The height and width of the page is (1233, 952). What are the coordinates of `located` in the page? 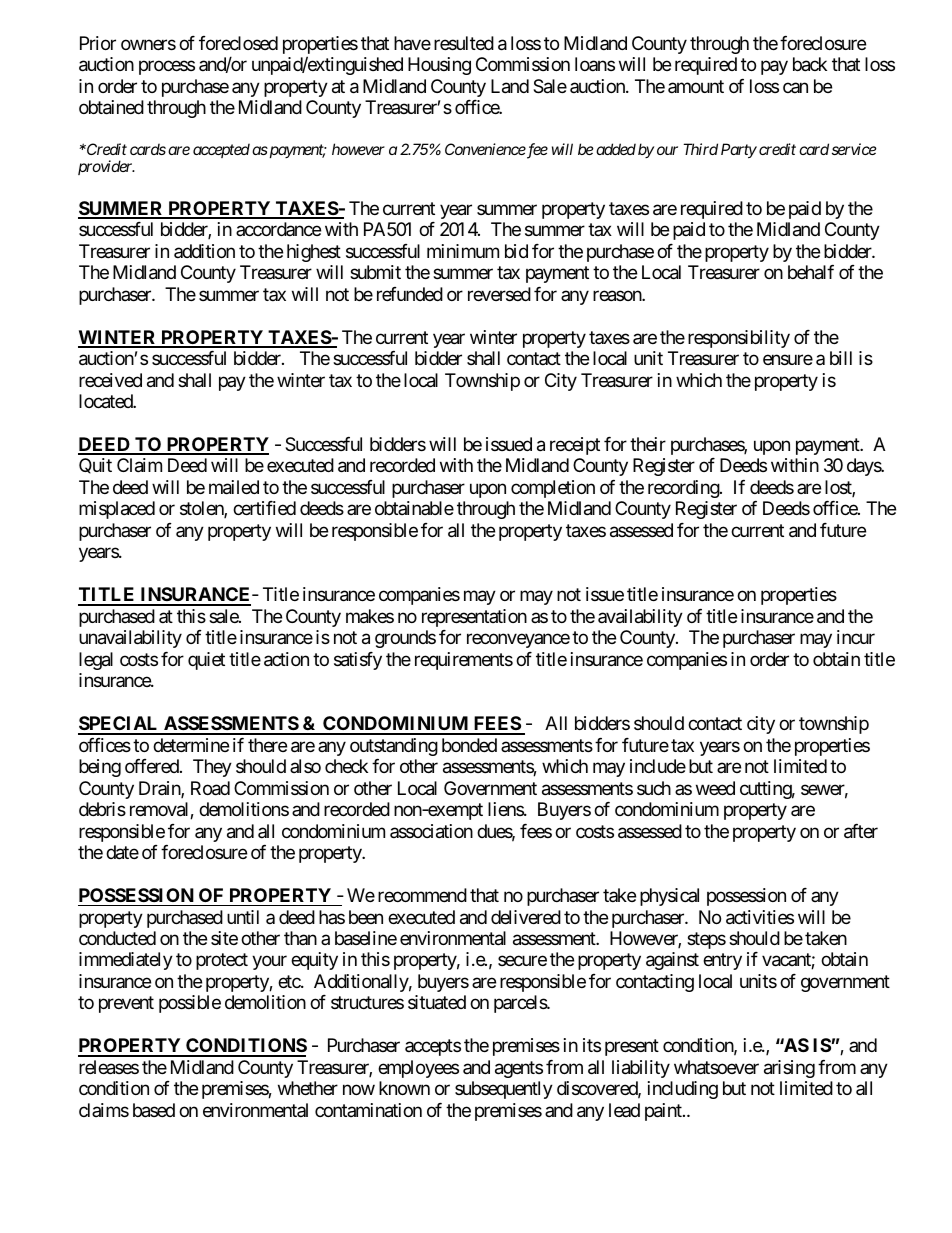 It's located at (106, 401).
